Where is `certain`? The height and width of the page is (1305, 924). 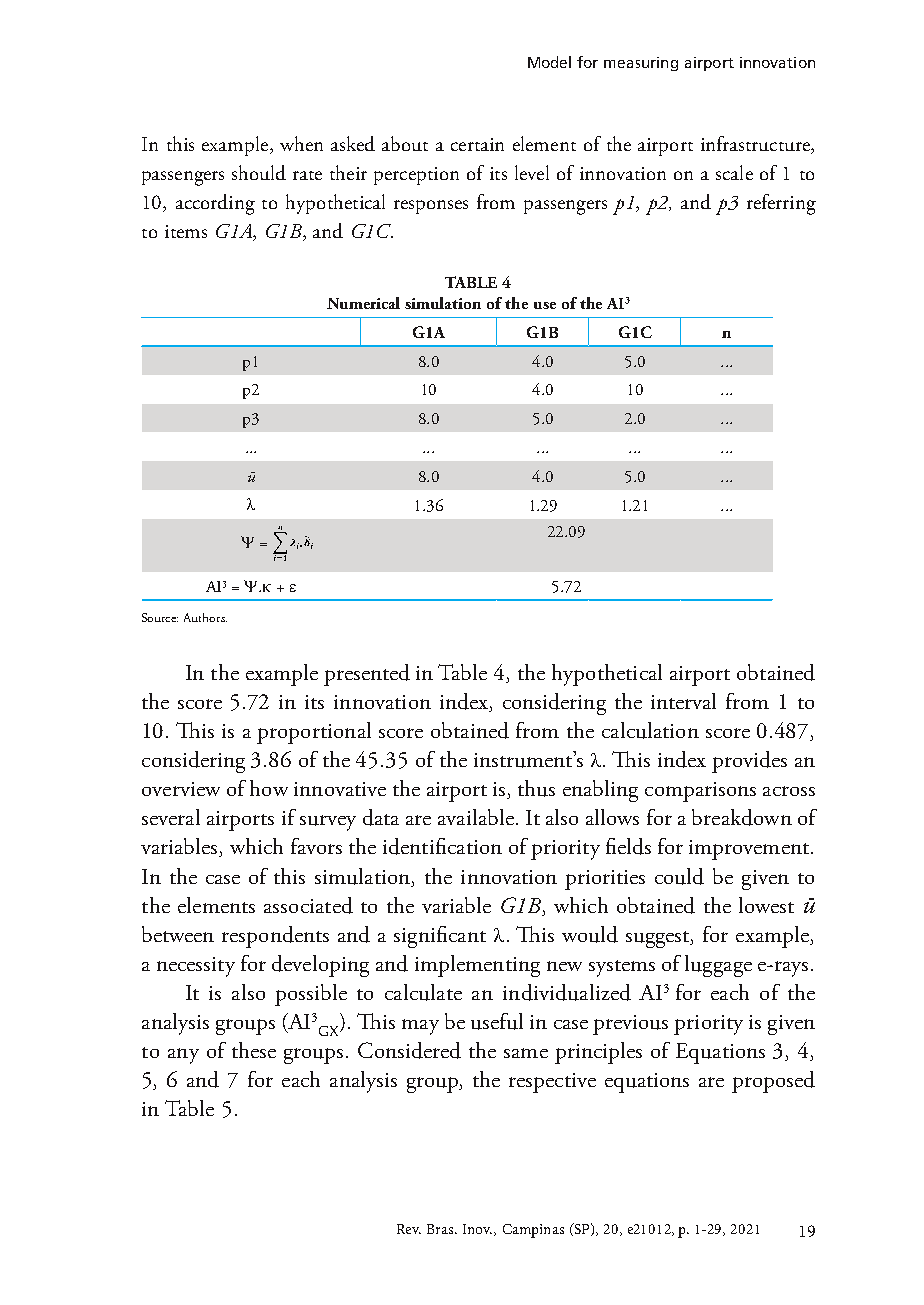
certain is located at coordinates (477, 144).
